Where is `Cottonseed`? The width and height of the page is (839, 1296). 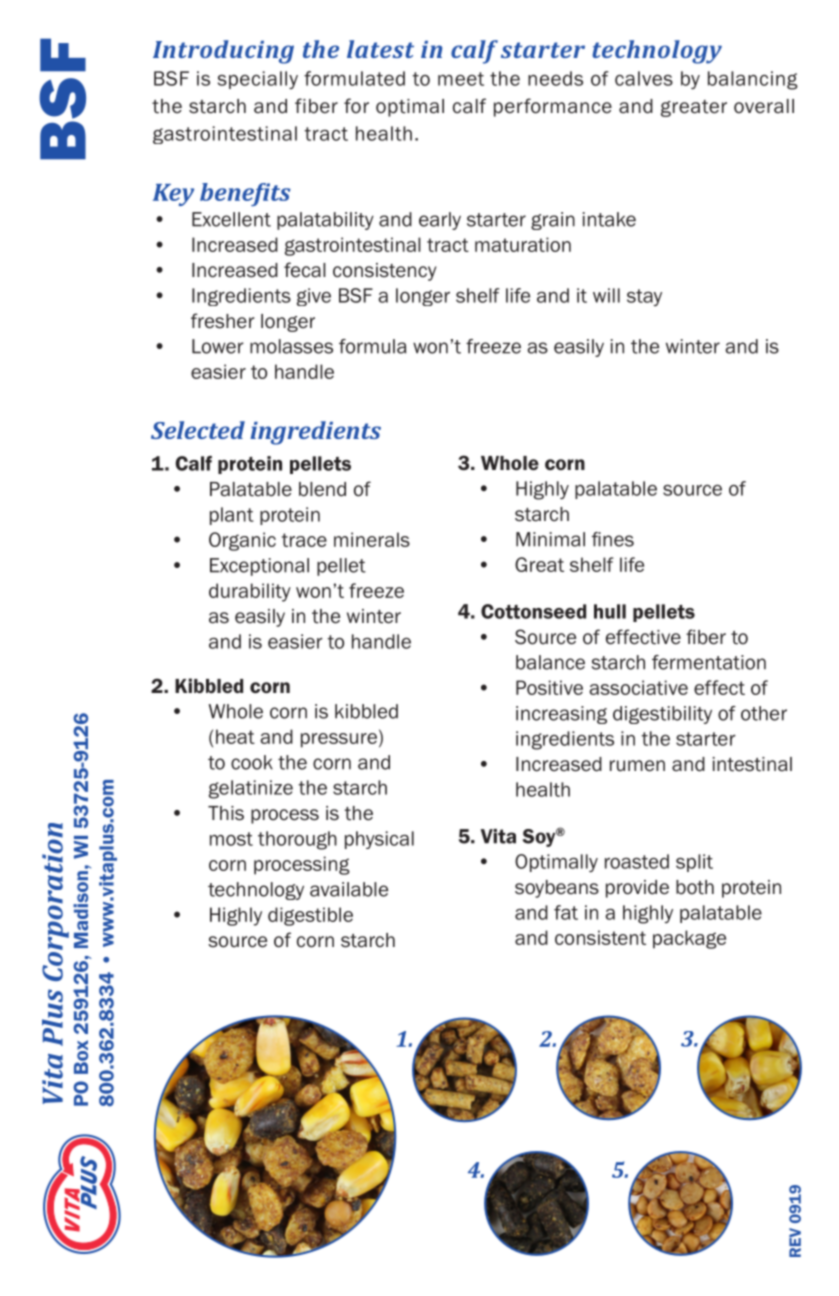
Cottonseed is located at coordinates (533, 611).
